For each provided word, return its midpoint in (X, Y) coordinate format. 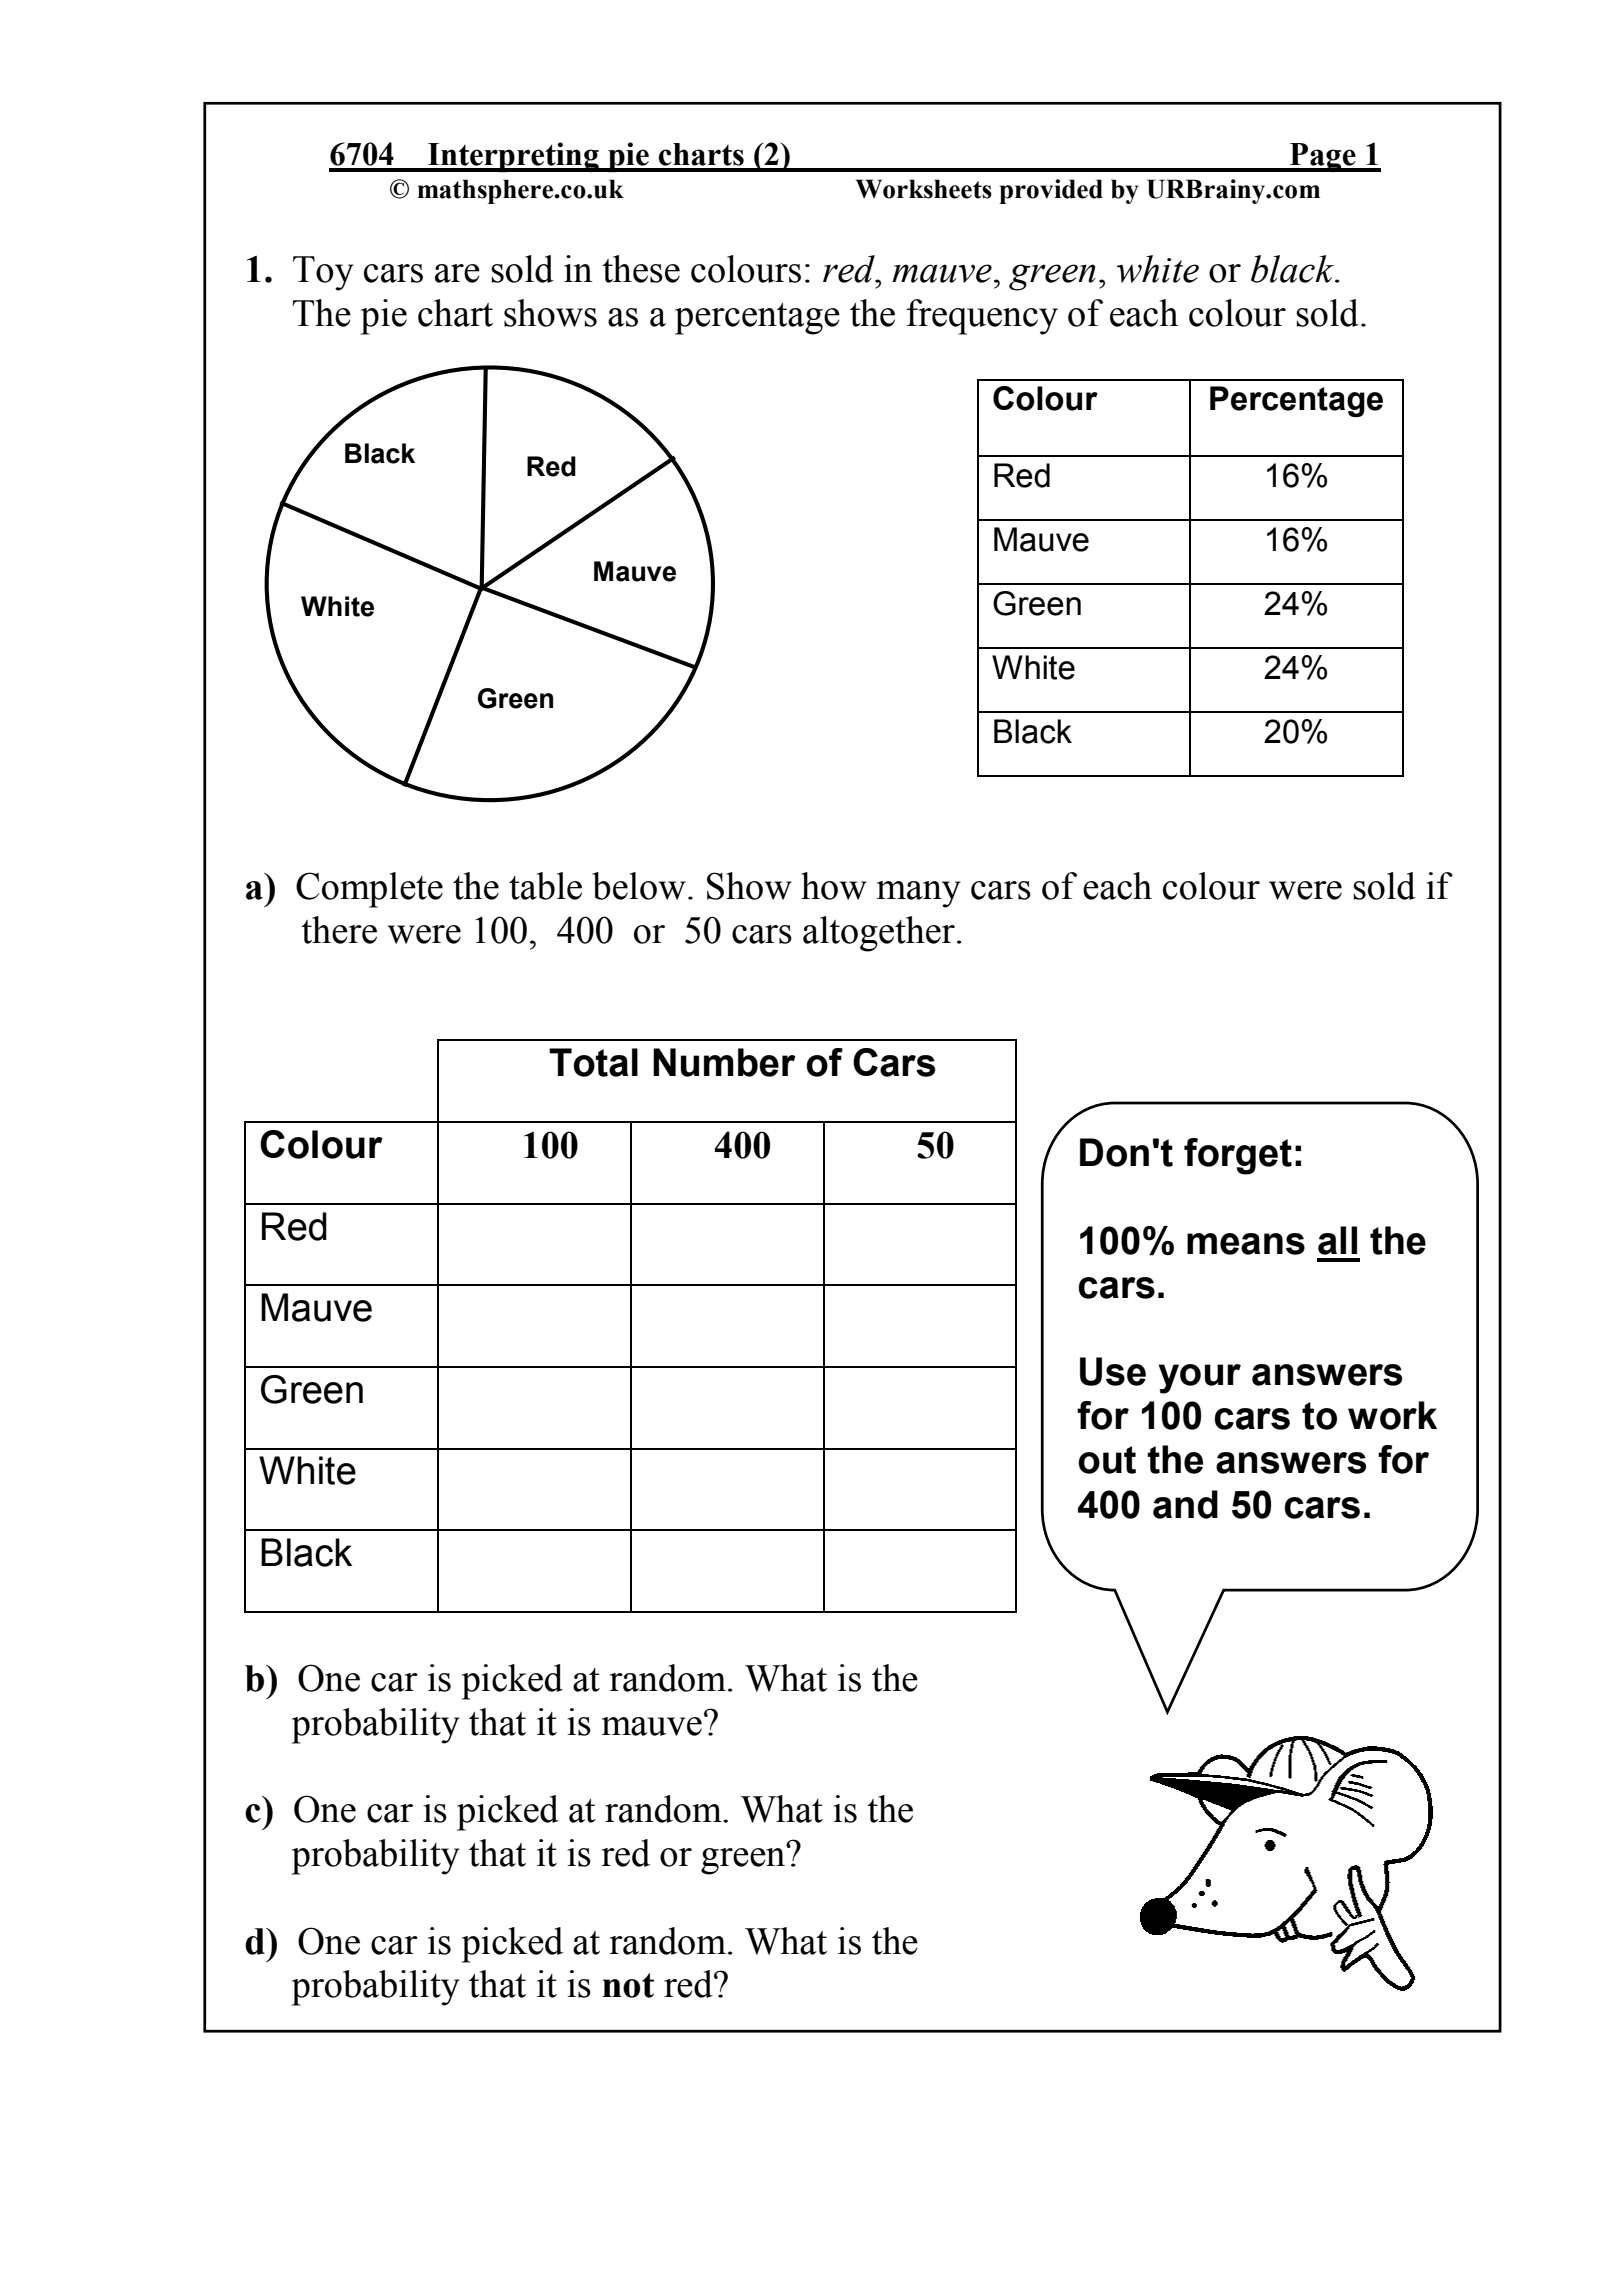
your (1199, 1379)
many (919, 894)
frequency (982, 317)
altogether (879, 934)
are (457, 273)
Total (593, 1062)
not (628, 1985)
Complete (369, 890)
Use (1113, 1371)
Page (1323, 157)
